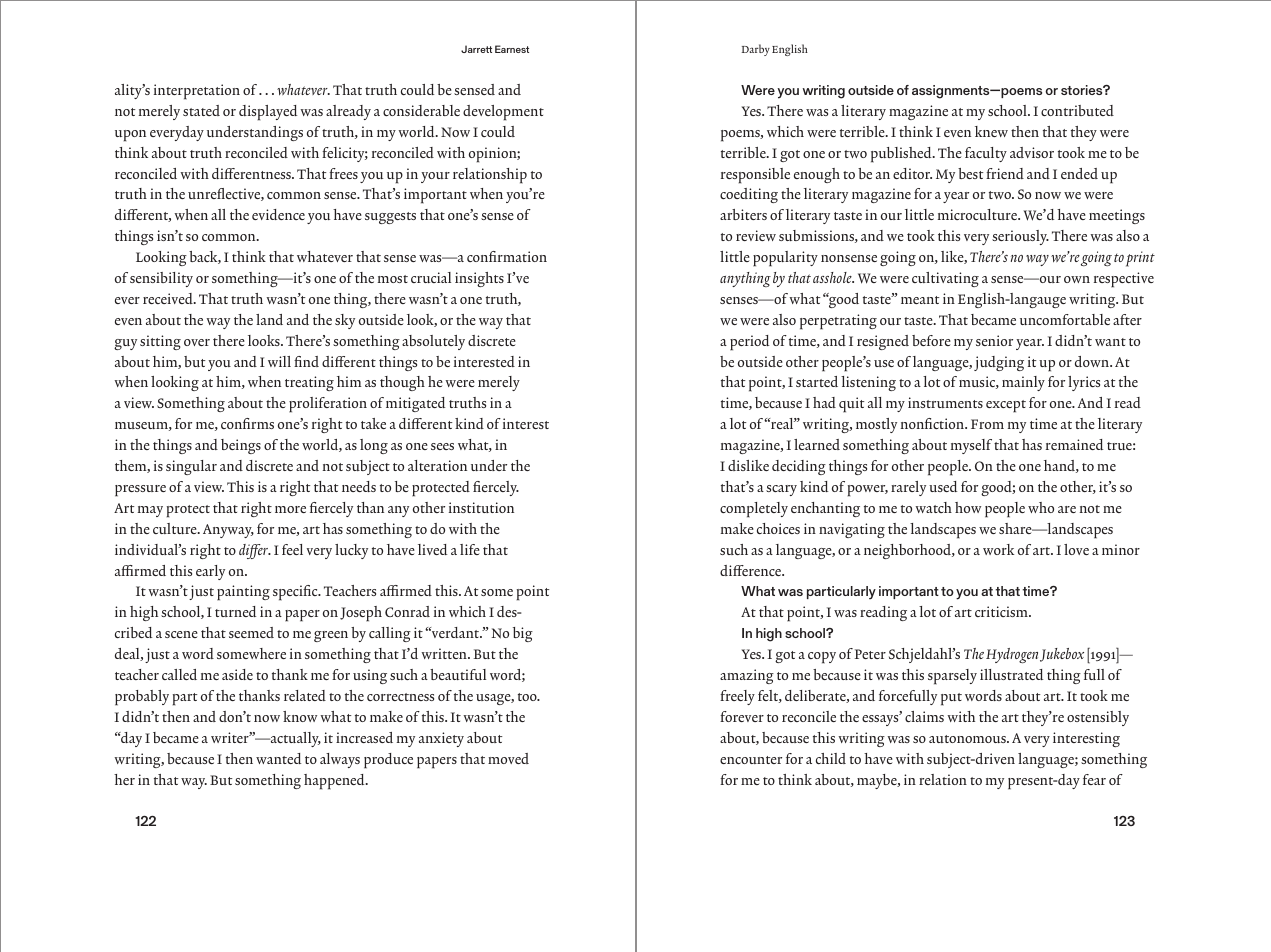 The width and height of the image is (1271, 952). I want to click on friend, so click(1005, 173).
